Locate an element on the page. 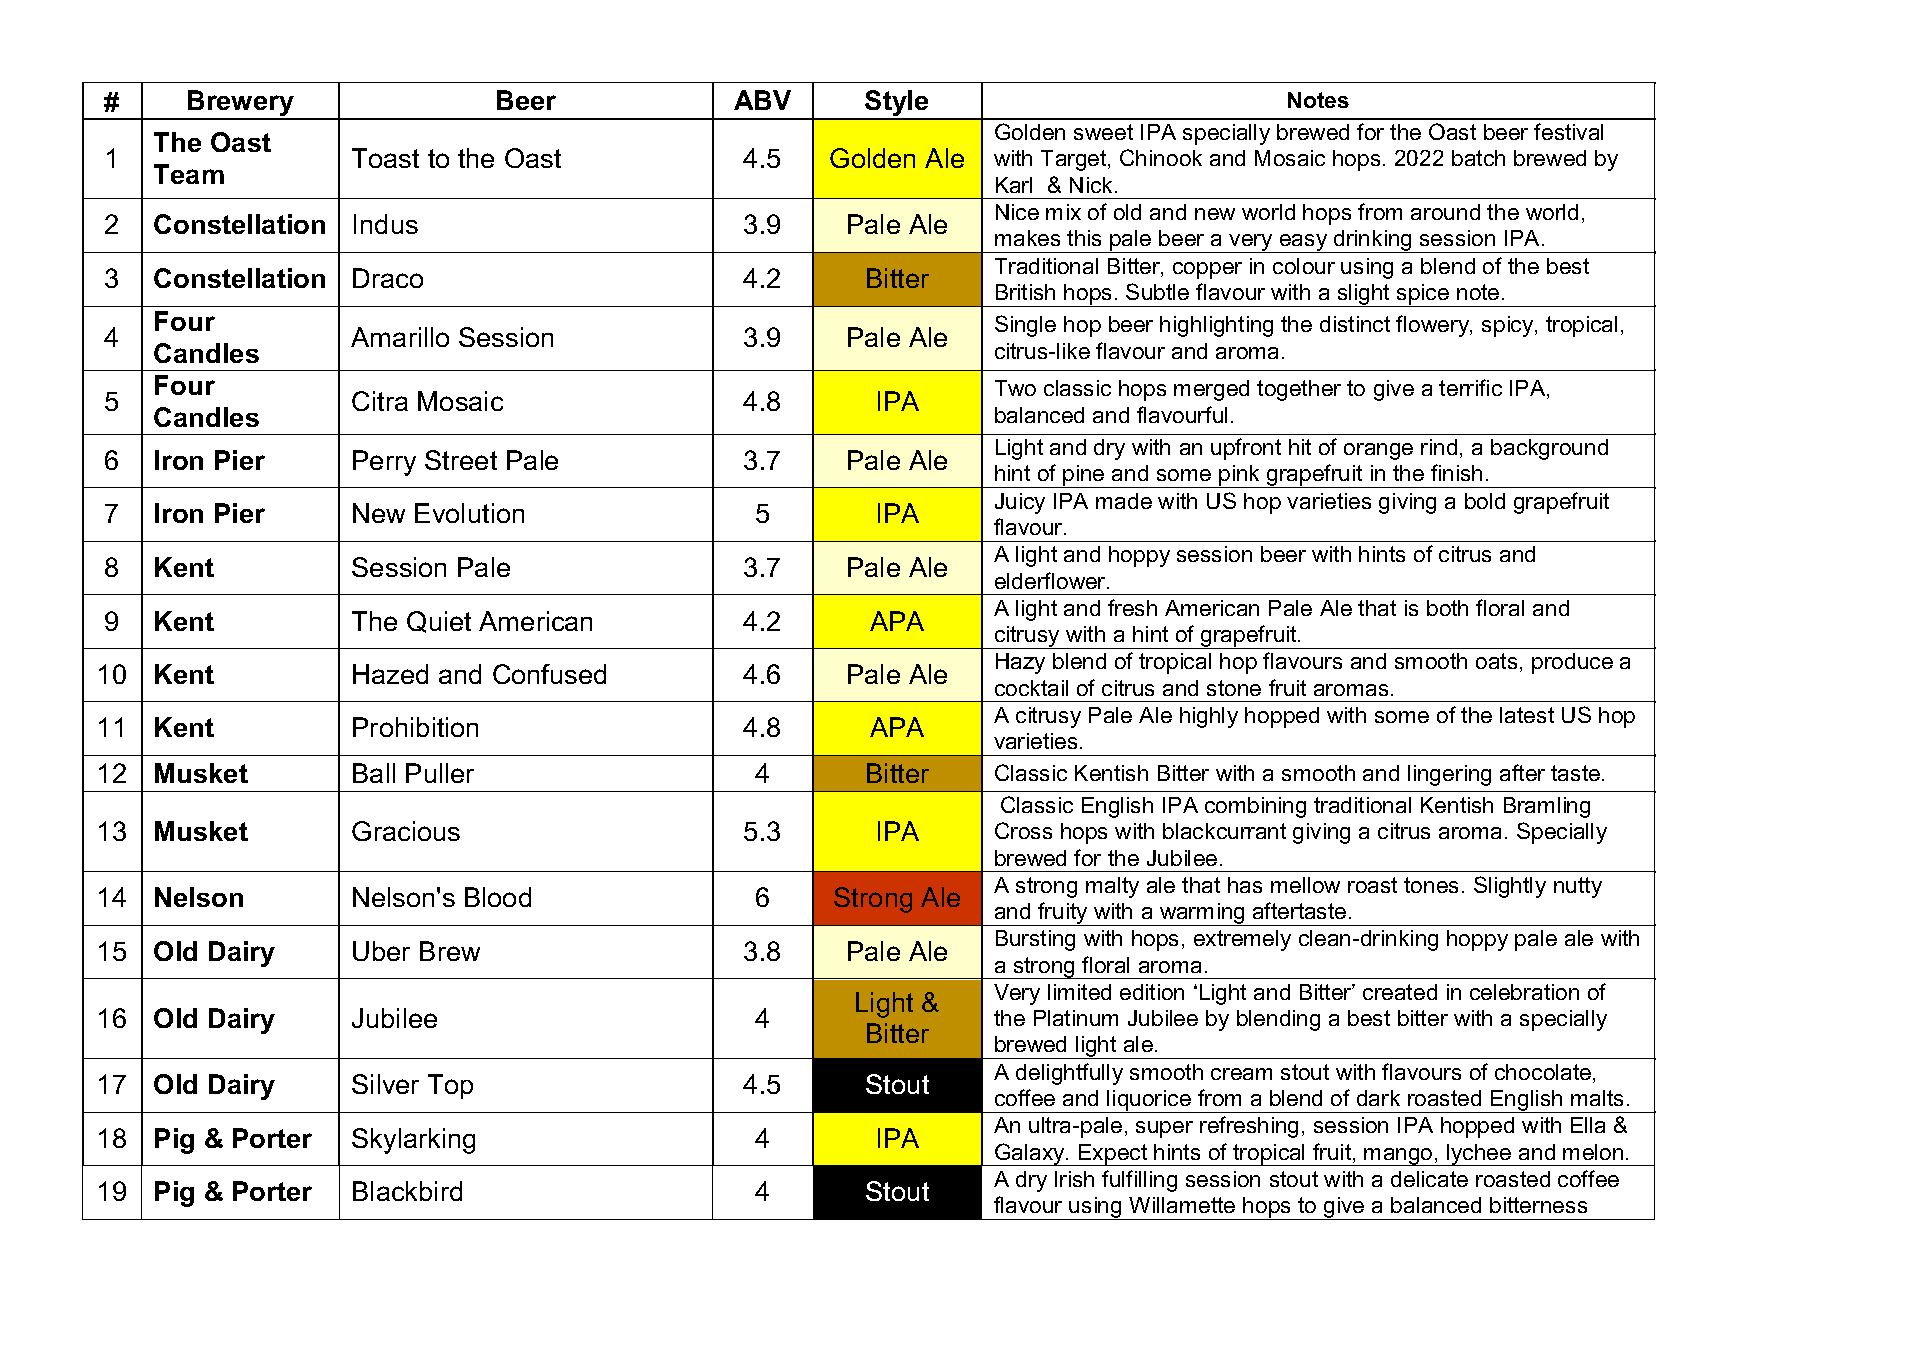 This image has width=1919, height=1357. Team is located at coordinates (189, 174).
